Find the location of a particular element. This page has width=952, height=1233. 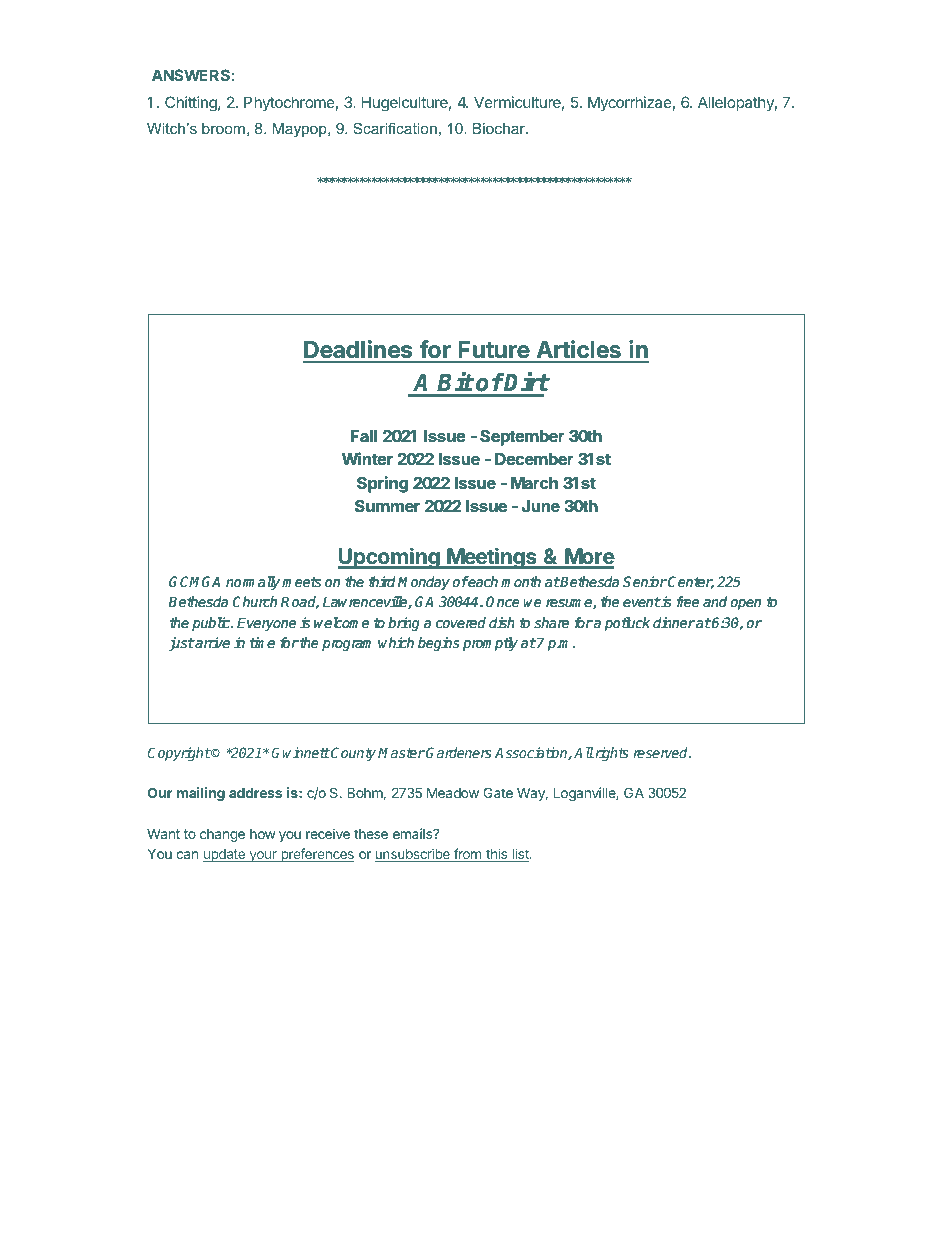

September is located at coordinates (522, 438).
